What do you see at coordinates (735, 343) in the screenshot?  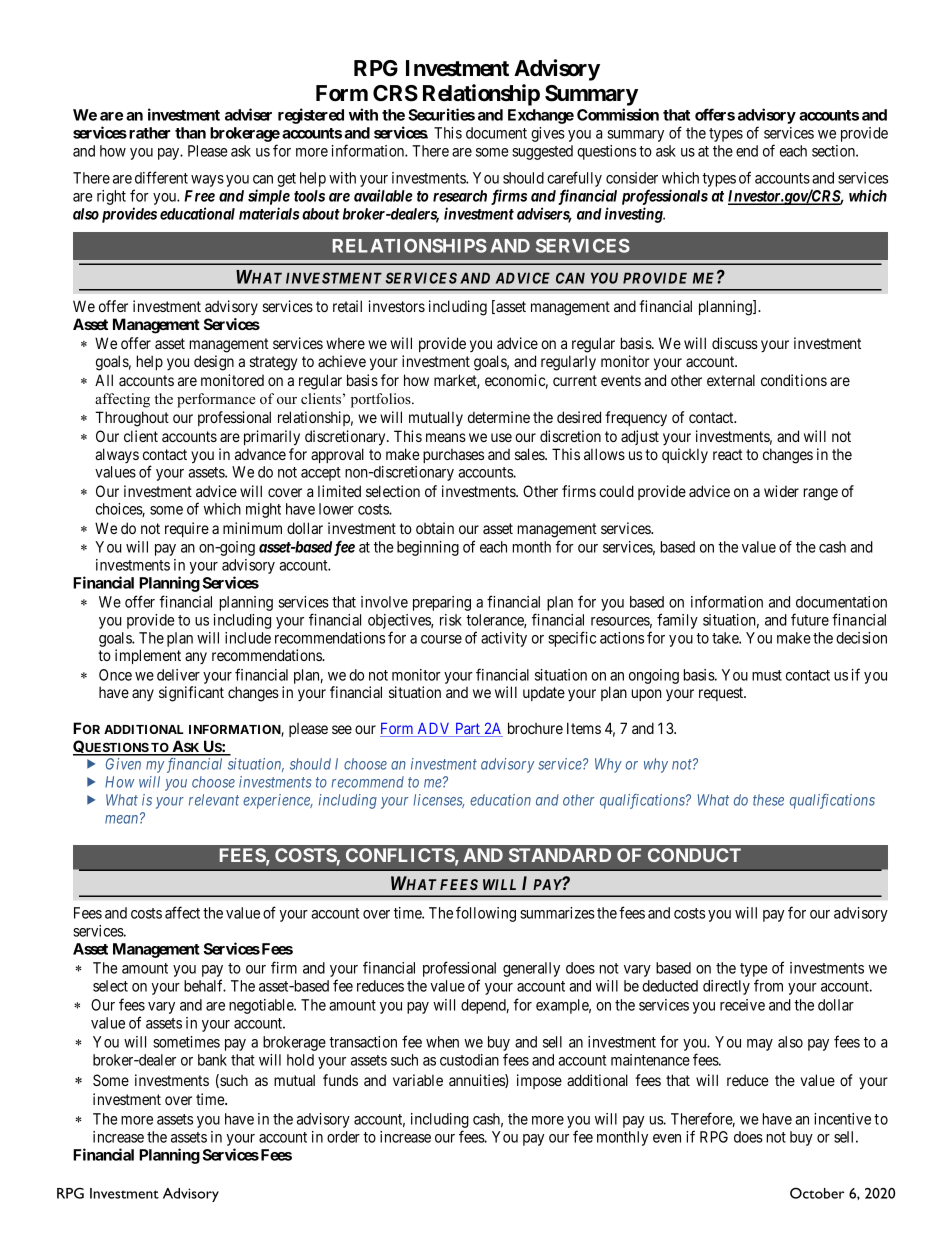 I see `discuss` at bounding box center [735, 343].
